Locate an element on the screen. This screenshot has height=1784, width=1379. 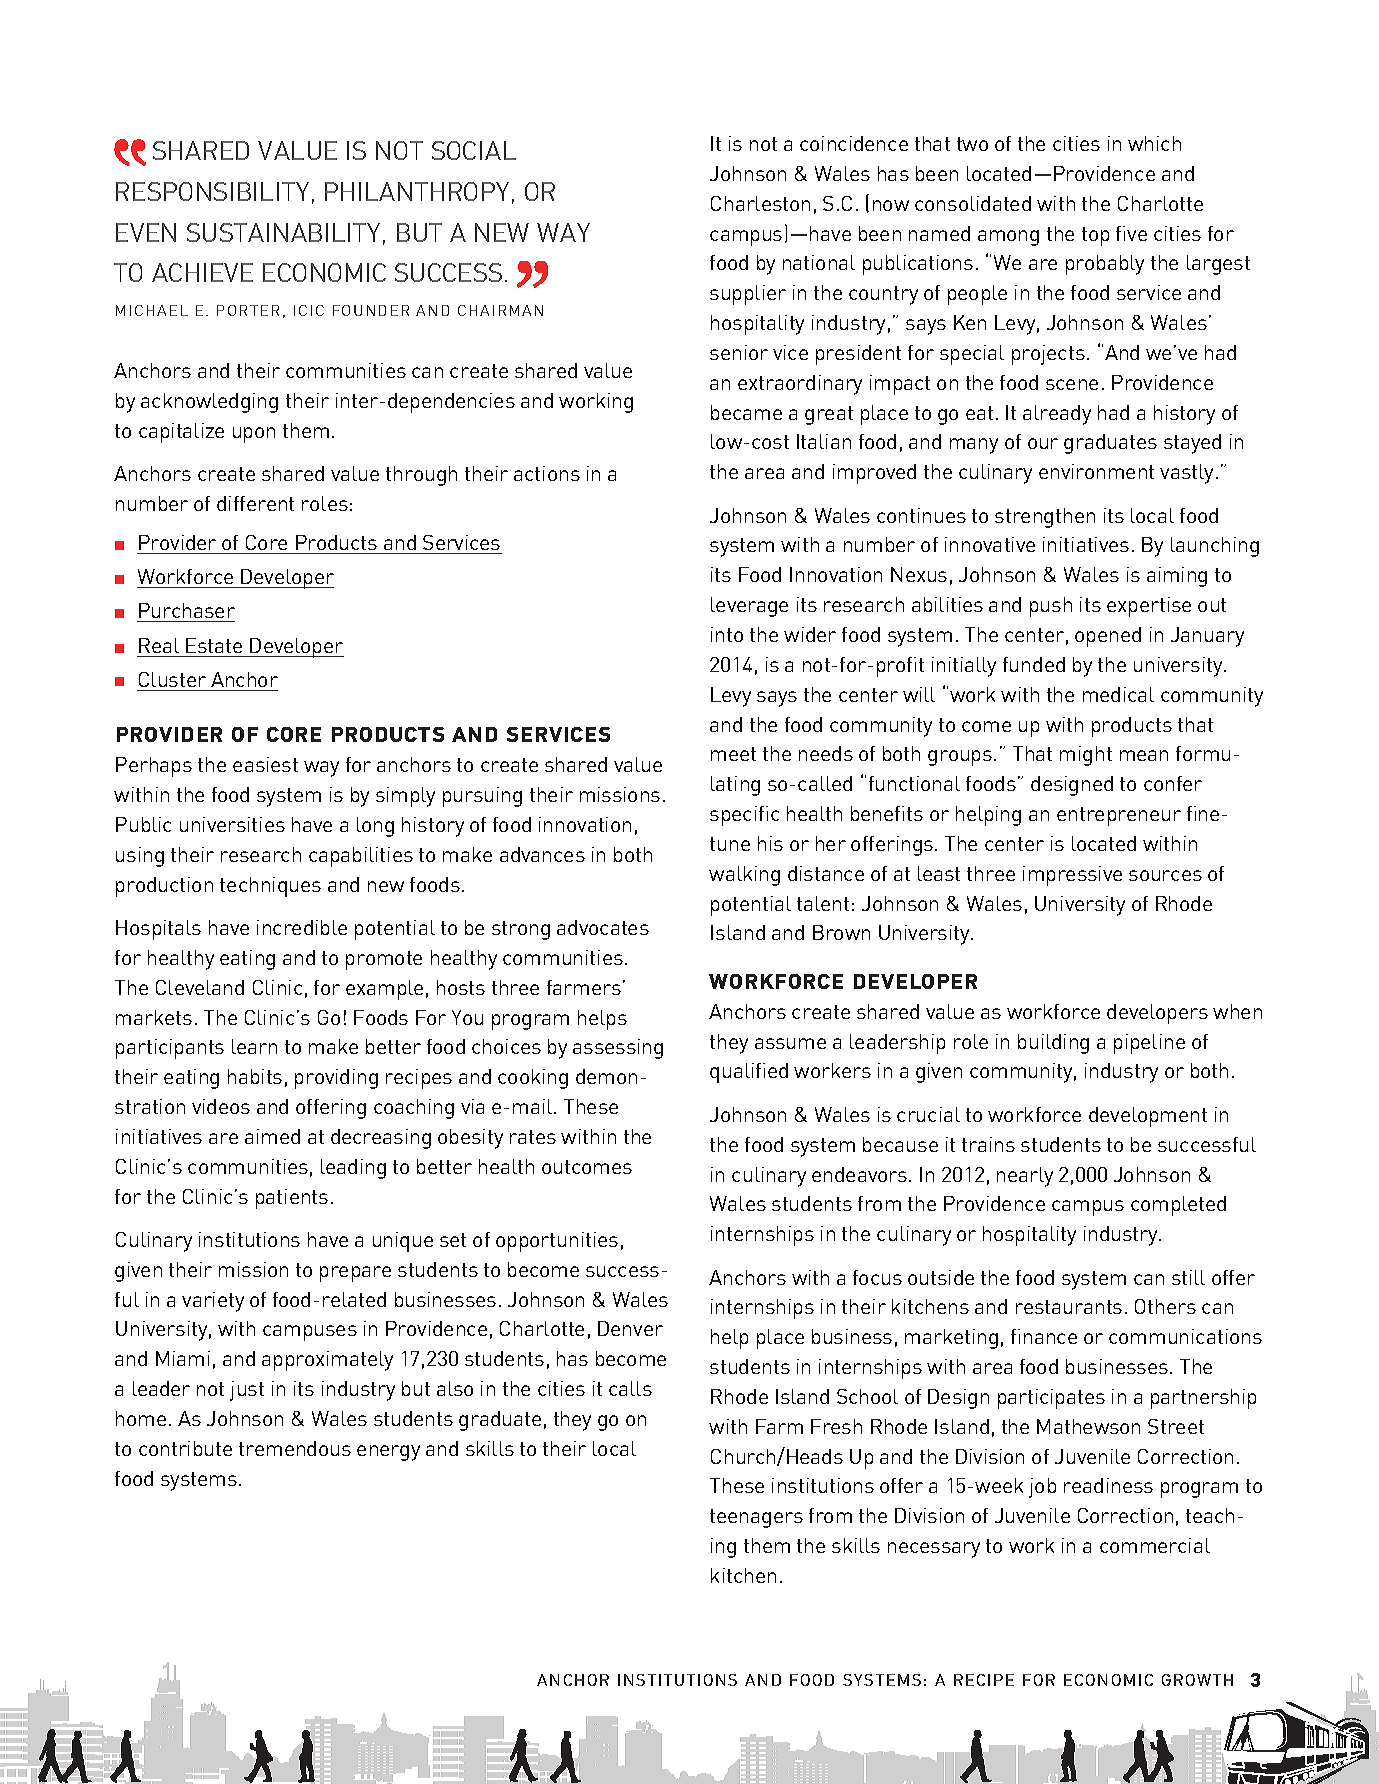
leverage is located at coordinates (749, 607).
